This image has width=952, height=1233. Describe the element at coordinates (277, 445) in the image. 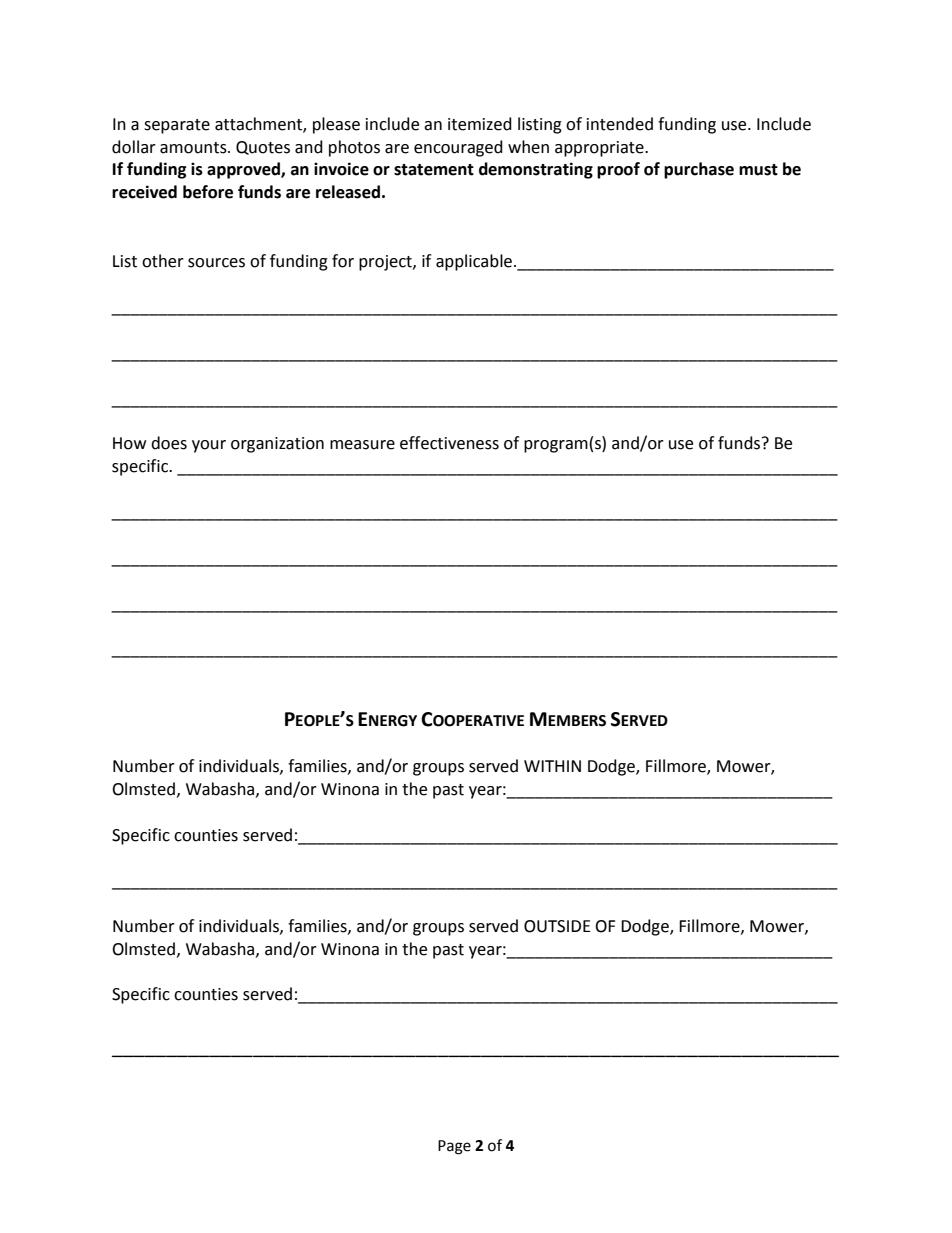

I see `organization` at that location.
